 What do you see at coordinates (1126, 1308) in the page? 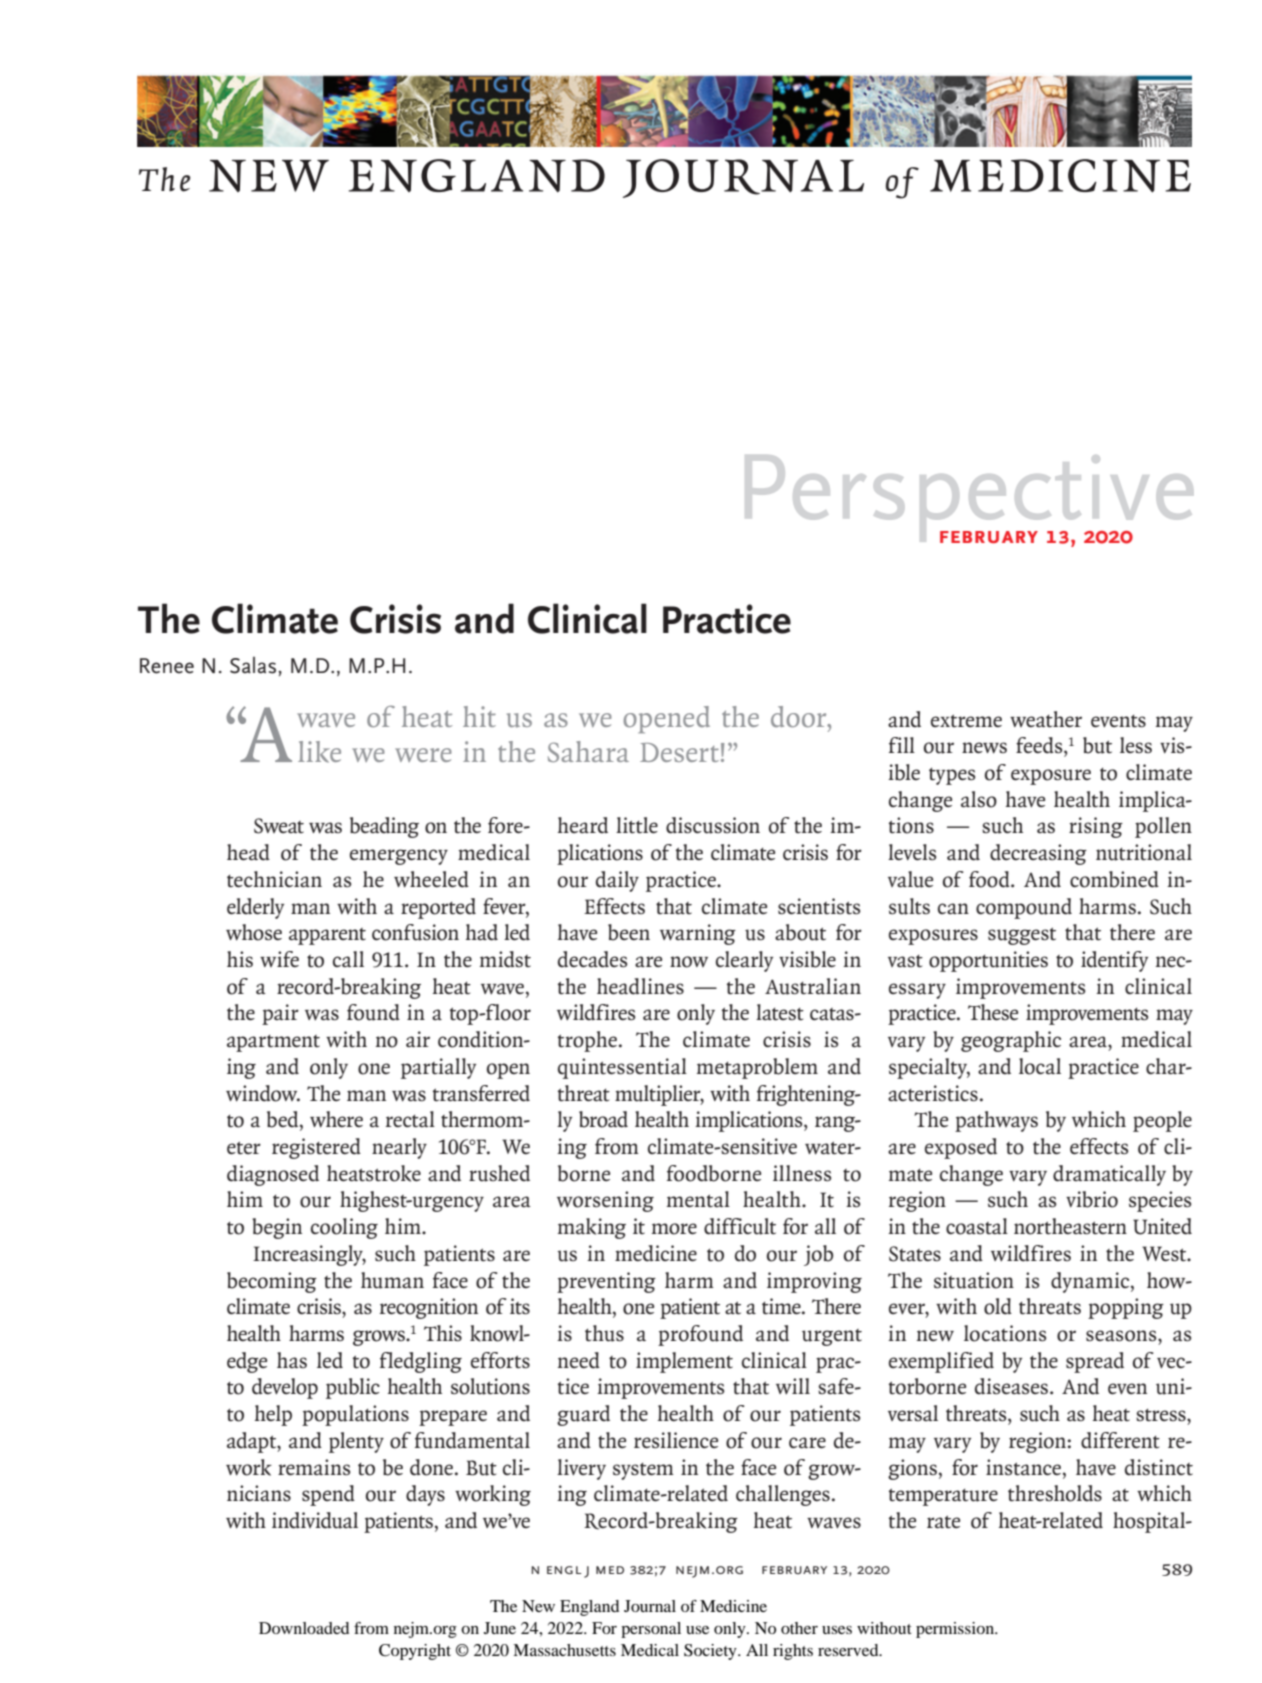
I see `popping` at bounding box center [1126, 1308].
